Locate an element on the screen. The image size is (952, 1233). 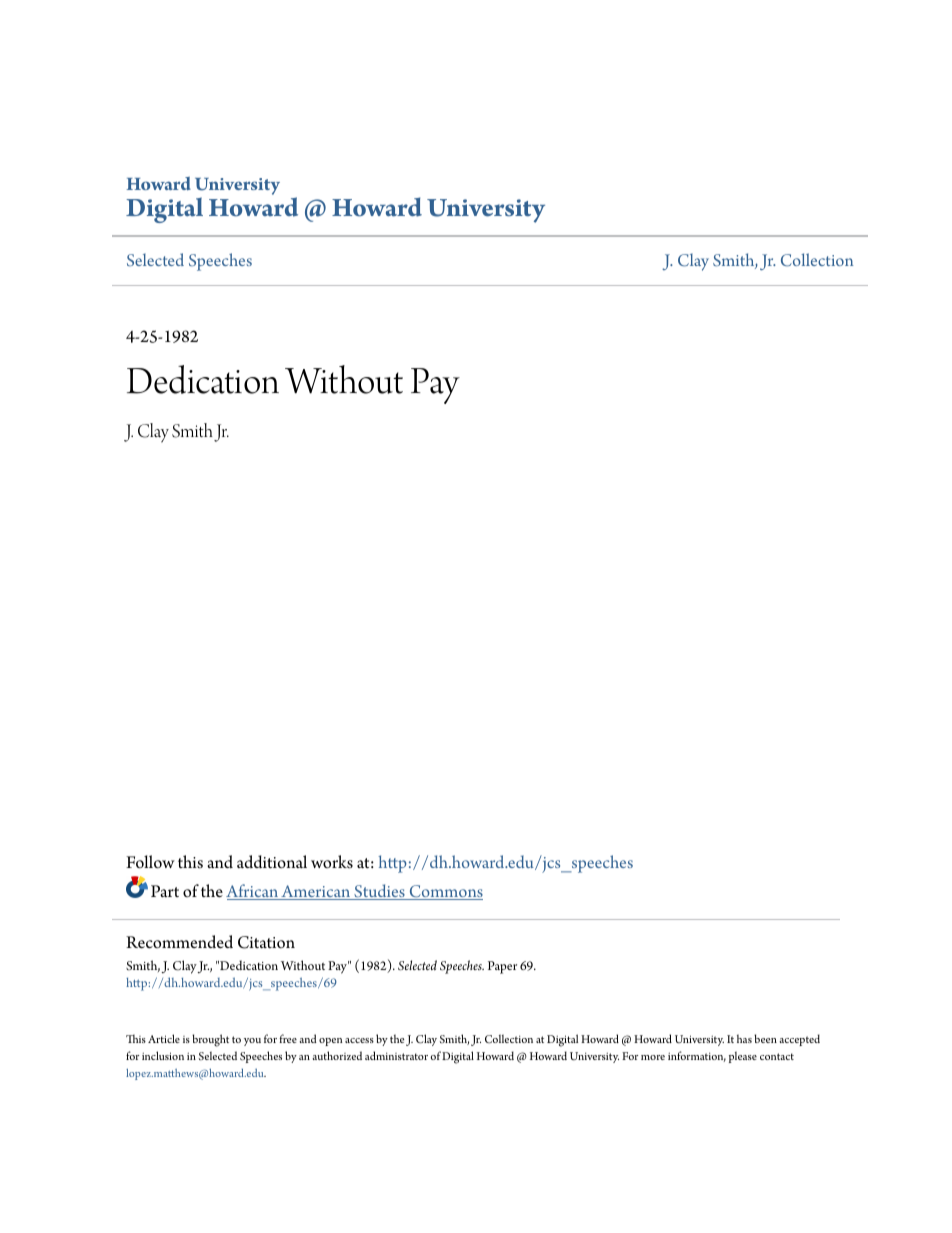
Citation is located at coordinates (266, 942).
